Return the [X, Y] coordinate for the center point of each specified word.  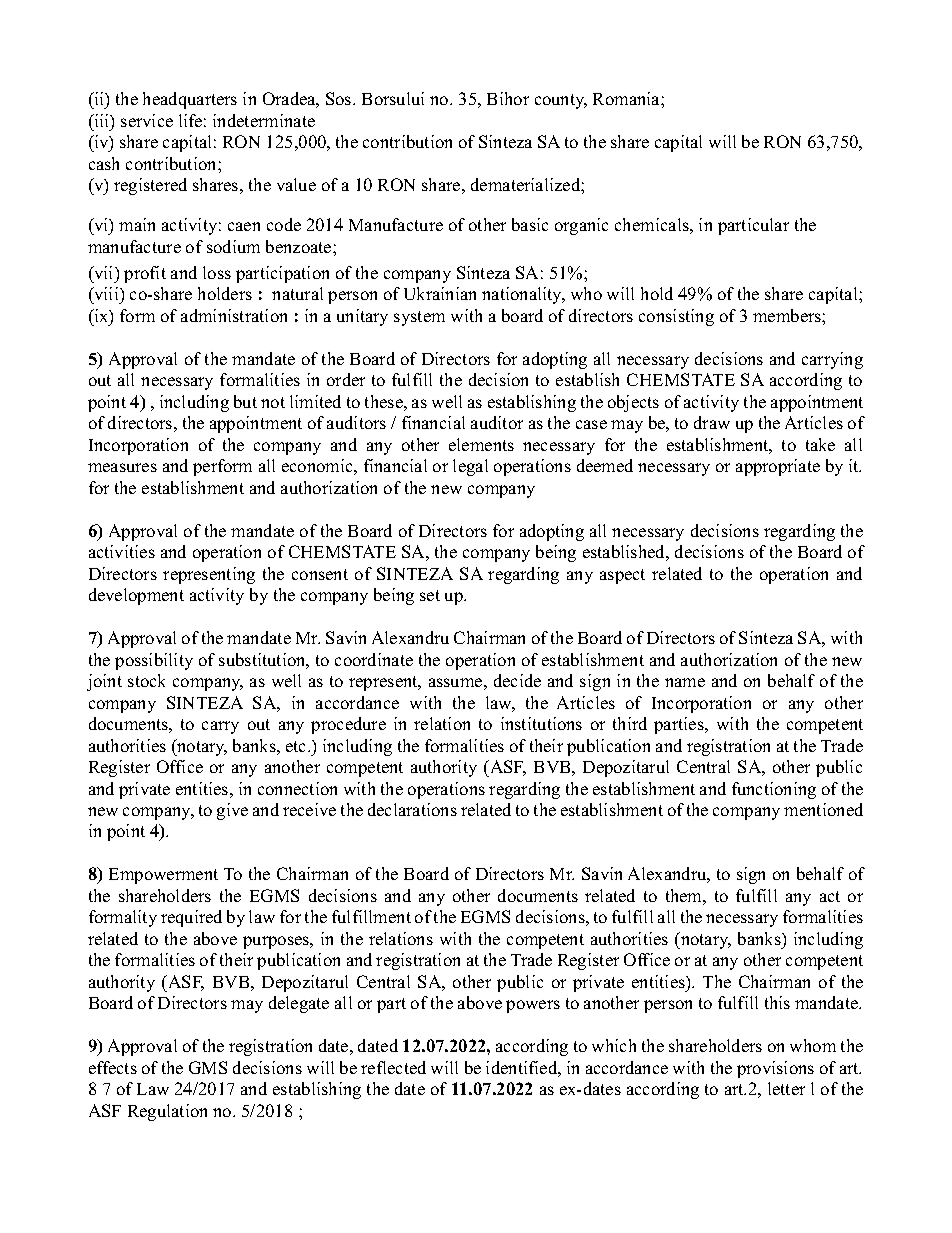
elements [481, 444]
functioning [774, 790]
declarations [412, 809]
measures [122, 467]
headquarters [190, 100]
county [561, 101]
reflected [393, 1067]
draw [712, 422]
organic [581, 226]
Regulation [167, 1112]
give [232, 811]
